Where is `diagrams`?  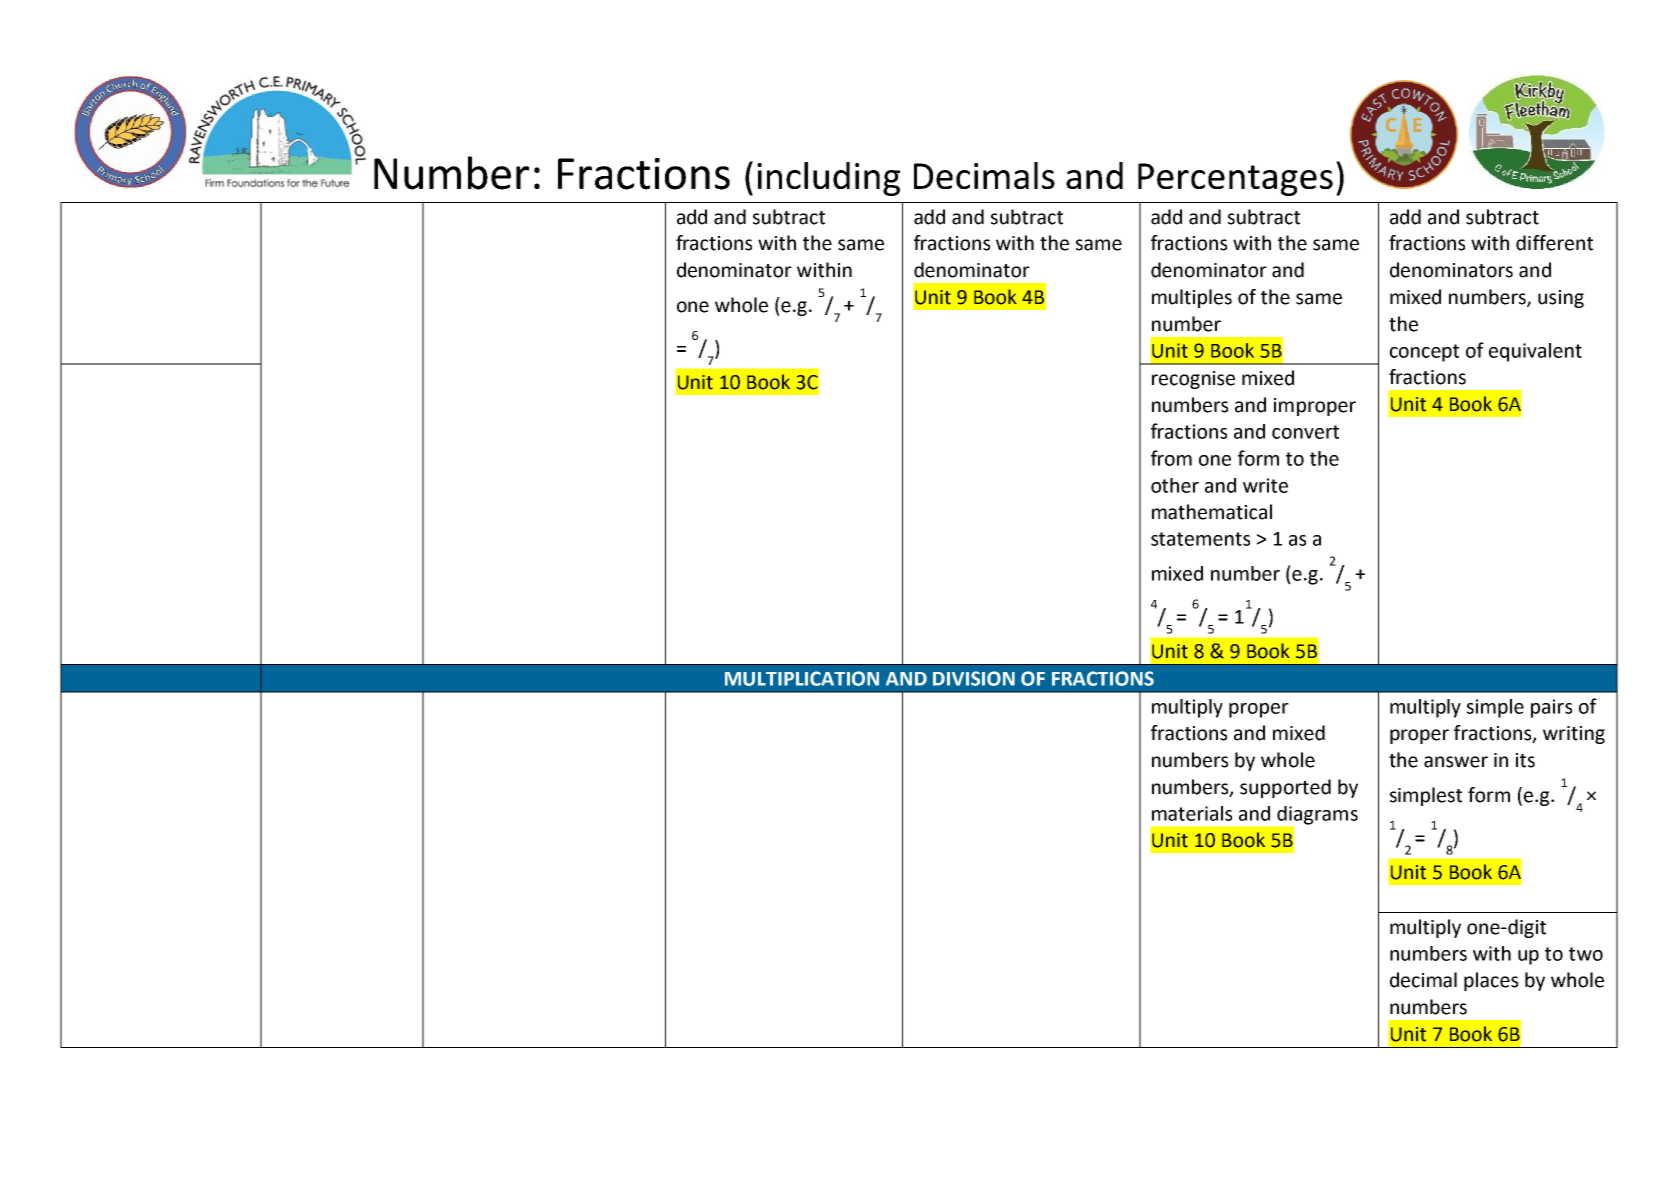
diagrams is located at coordinates (1317, 815).
